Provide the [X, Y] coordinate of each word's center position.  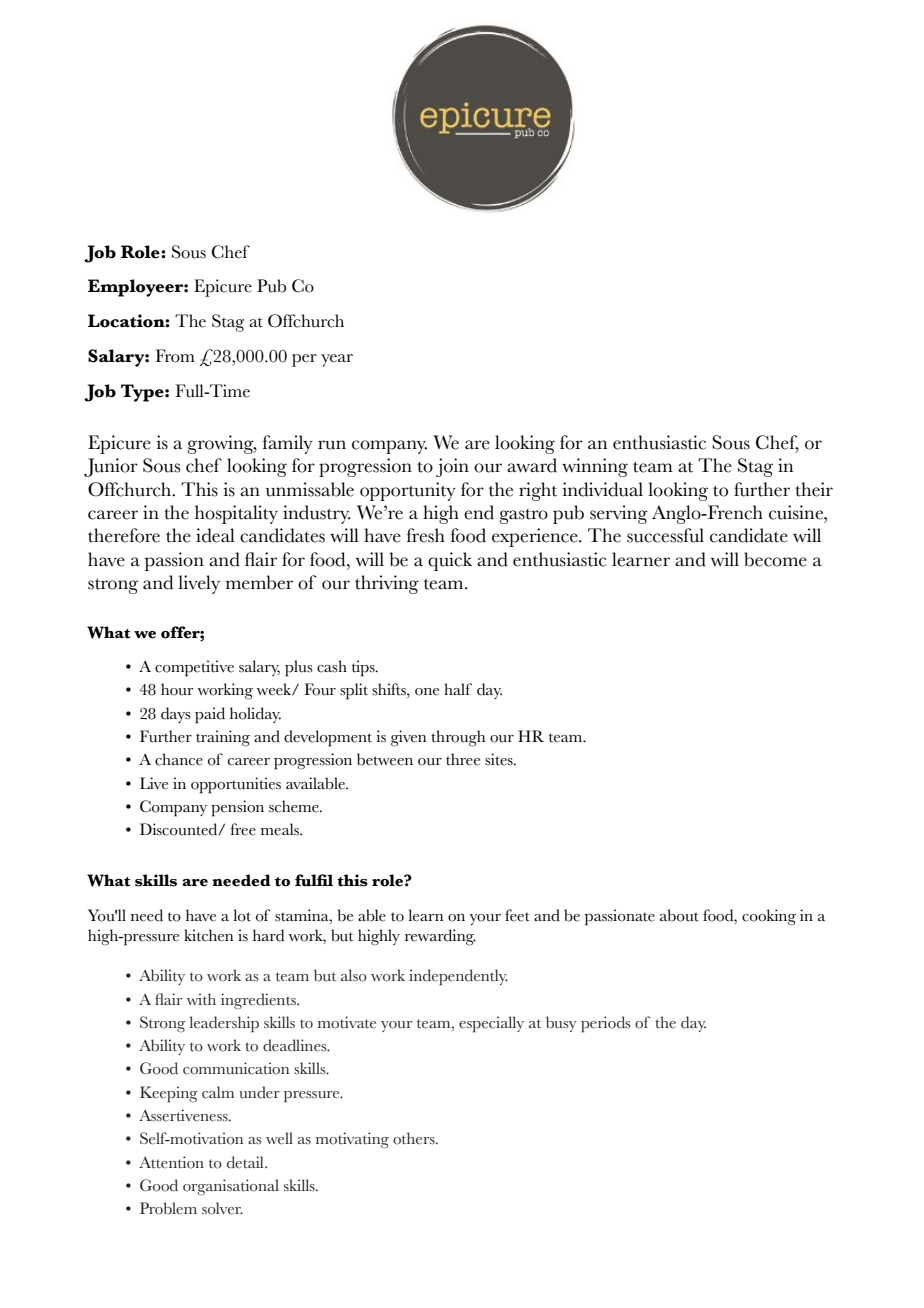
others [415, 1138]
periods [605, 1024]
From [175, 356]
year [337, 360]
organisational [231, 1187]
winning [595, 467]
